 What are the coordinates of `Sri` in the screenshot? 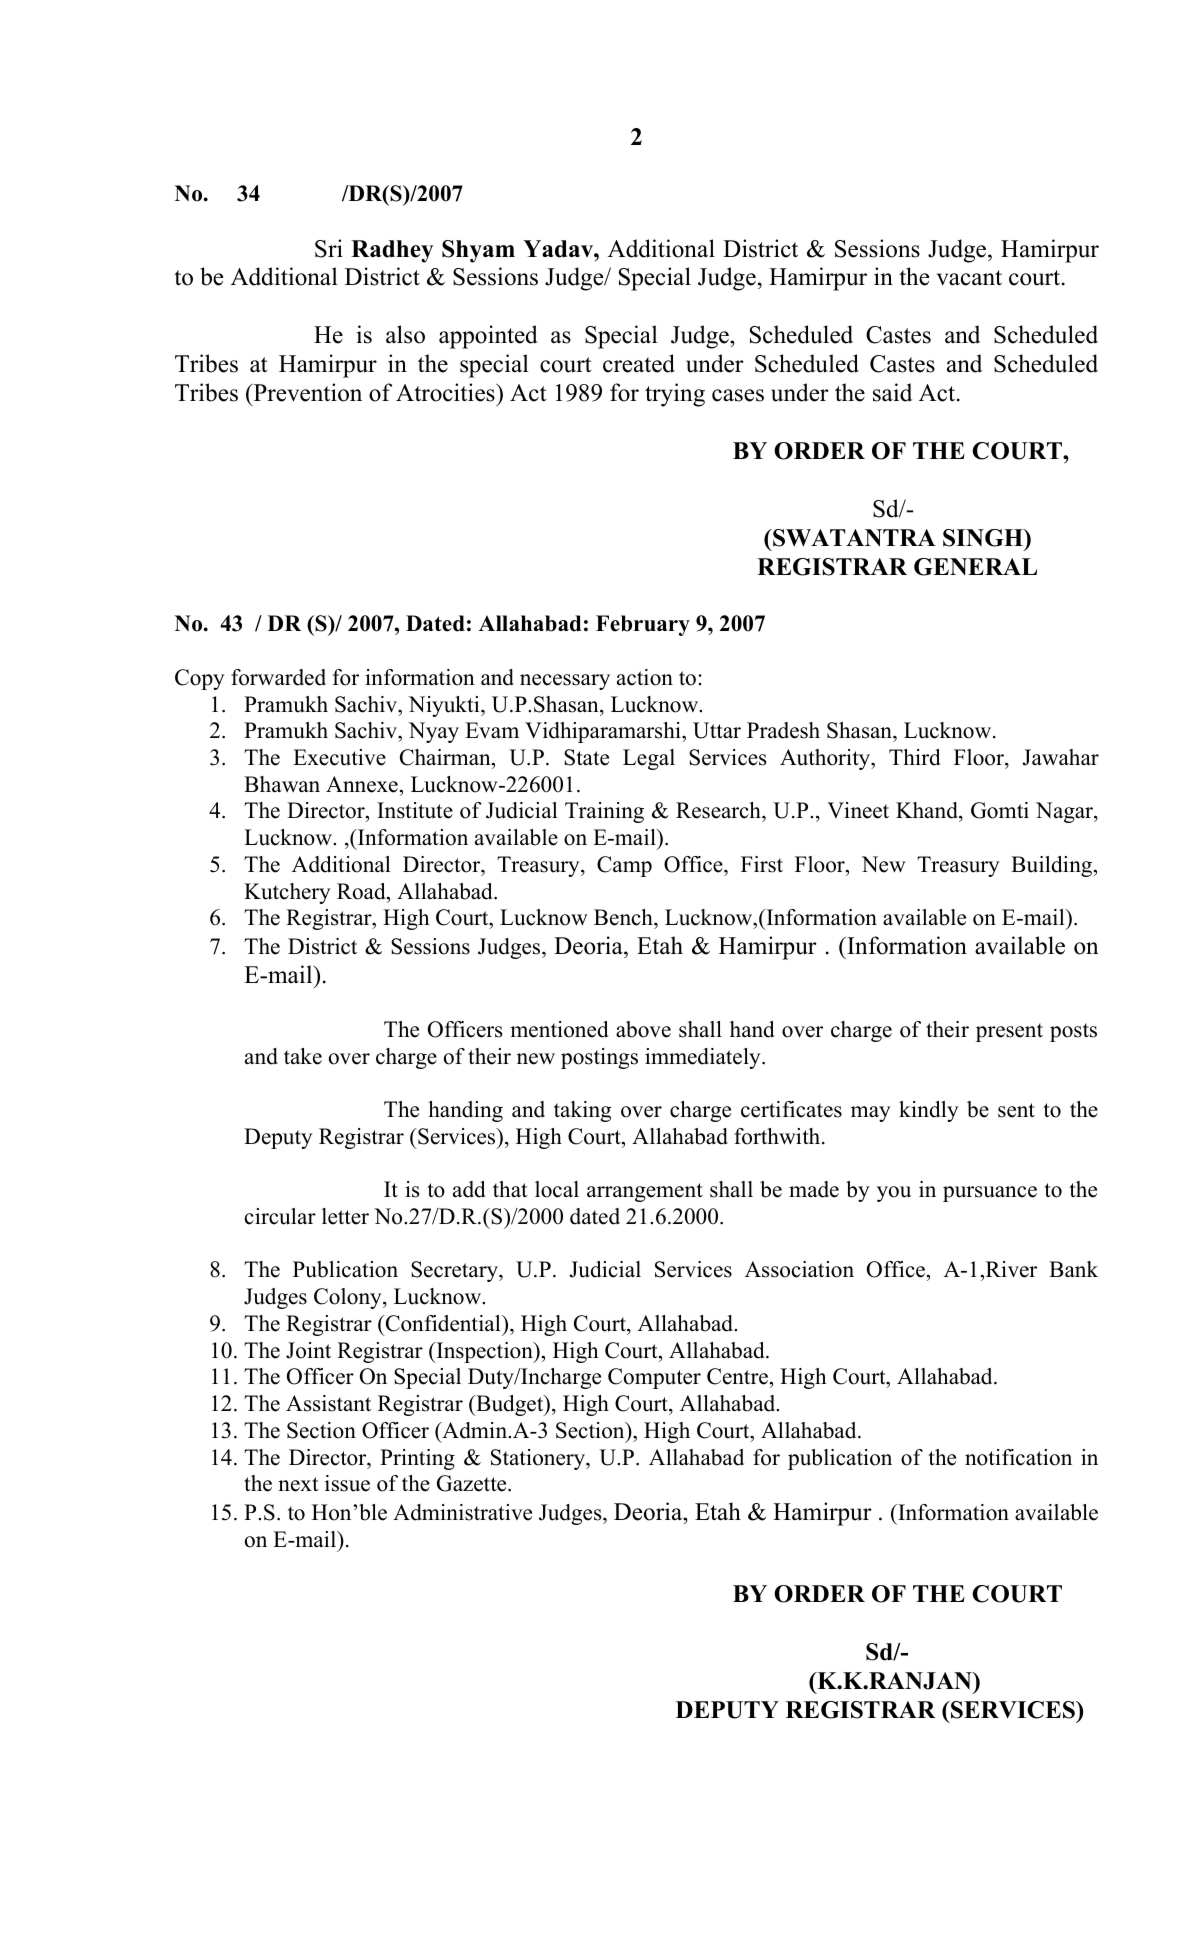 It's located at (329, 248).
